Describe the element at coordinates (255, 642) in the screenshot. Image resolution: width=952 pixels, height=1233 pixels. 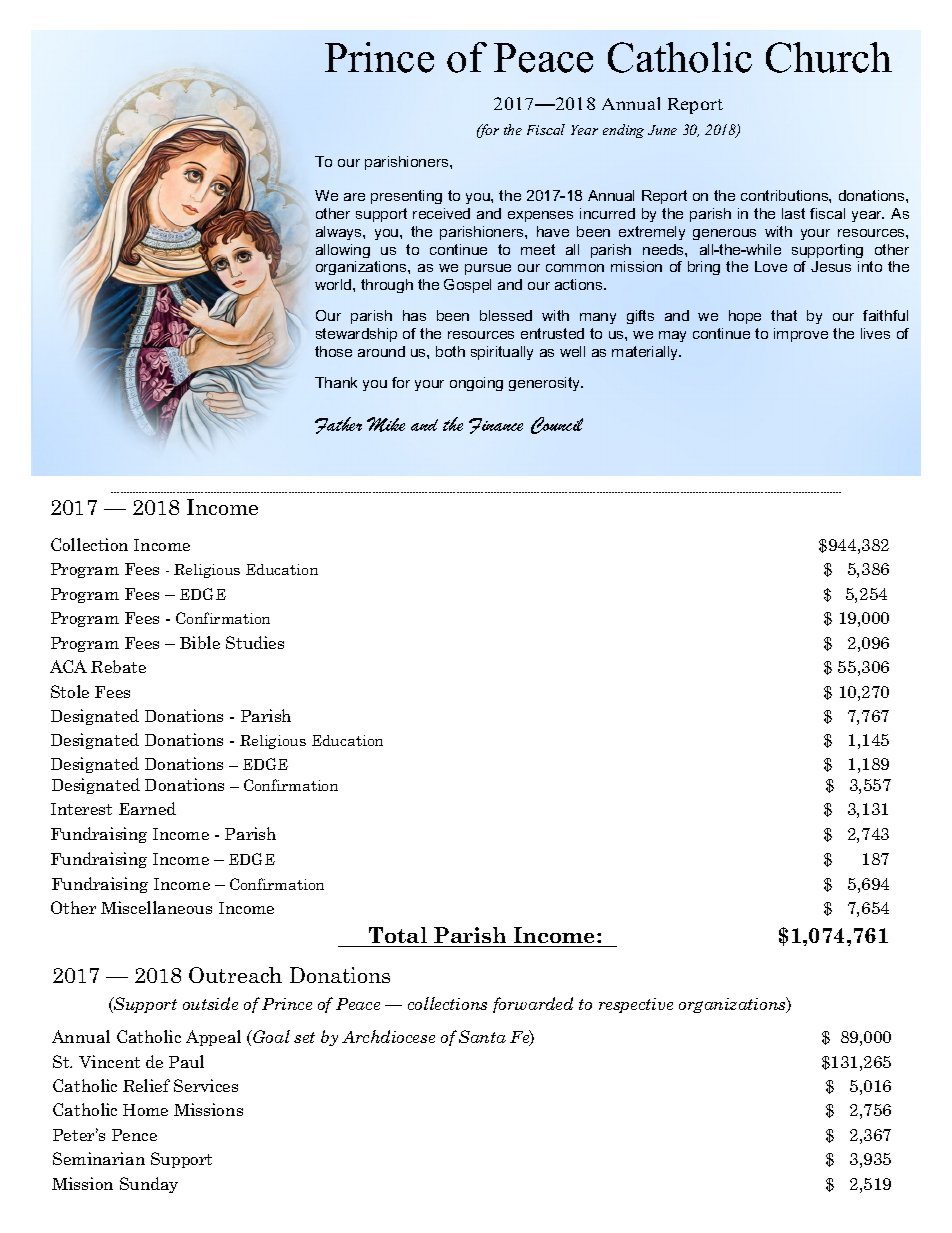
I see `Studies` at that location.
